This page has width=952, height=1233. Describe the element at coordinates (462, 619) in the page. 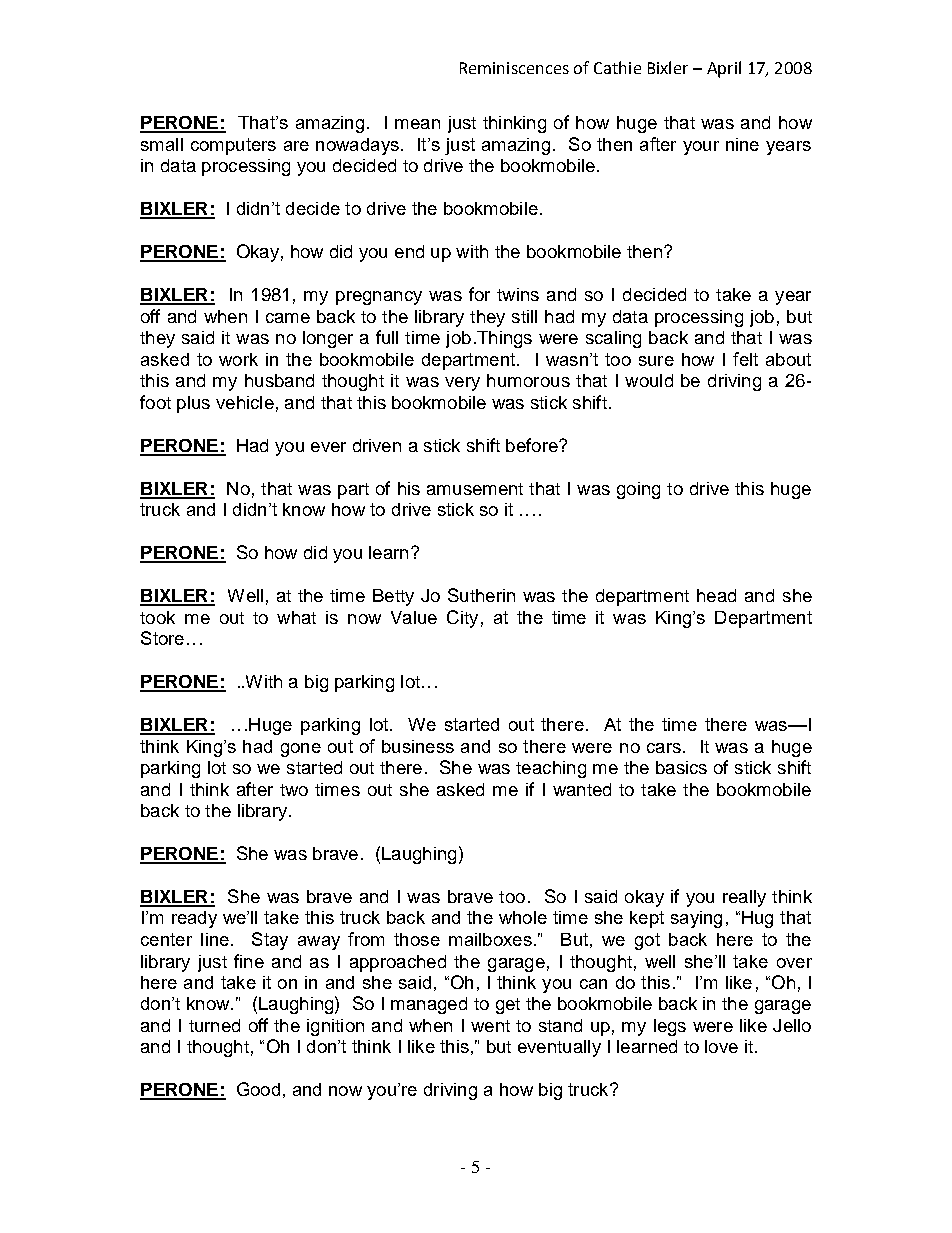

I see `City` at that location.
